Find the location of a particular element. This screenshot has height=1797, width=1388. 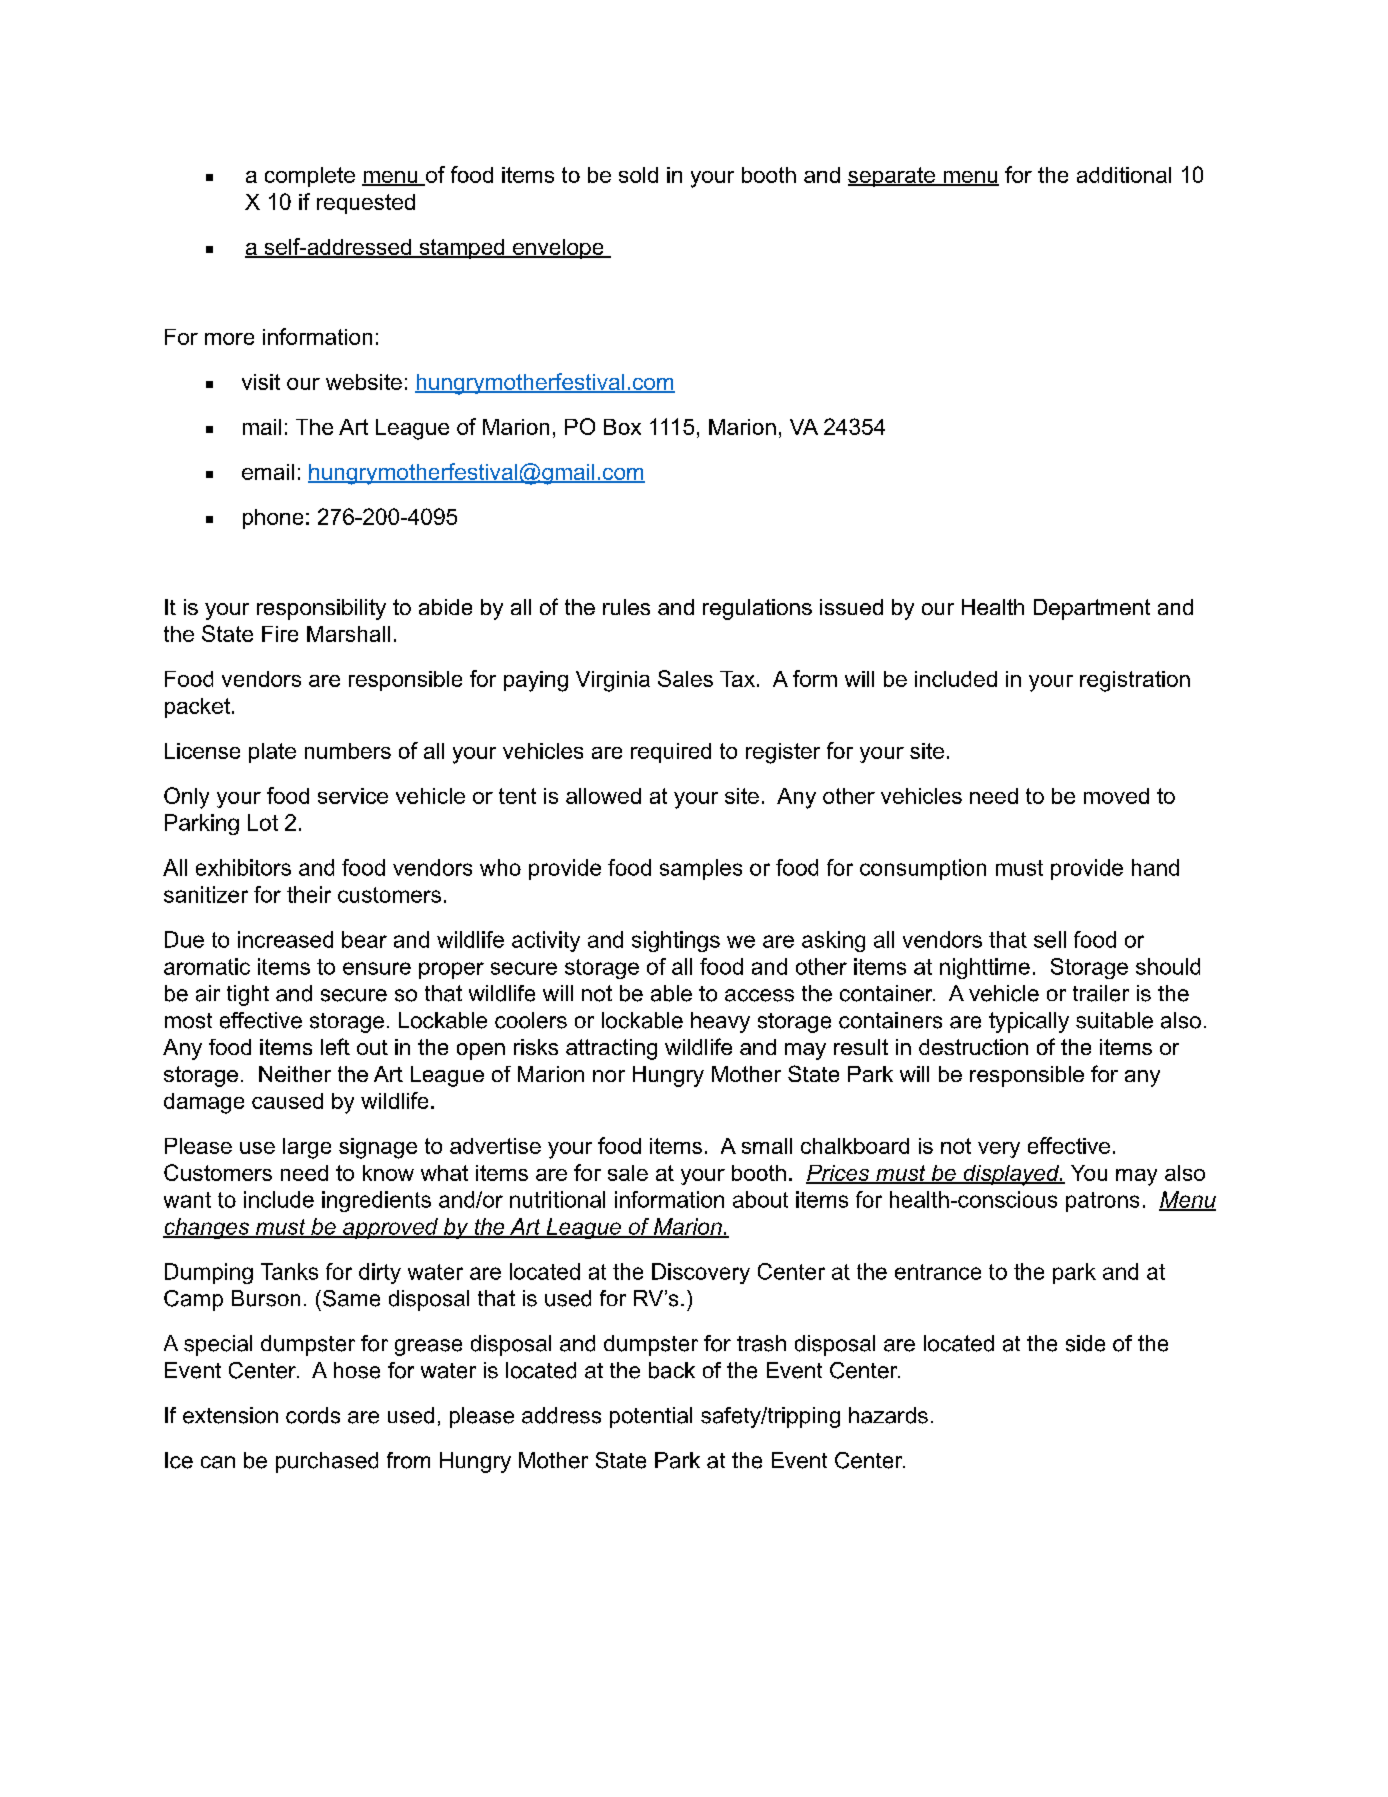

Lot is located at coordinates (263, 822).
